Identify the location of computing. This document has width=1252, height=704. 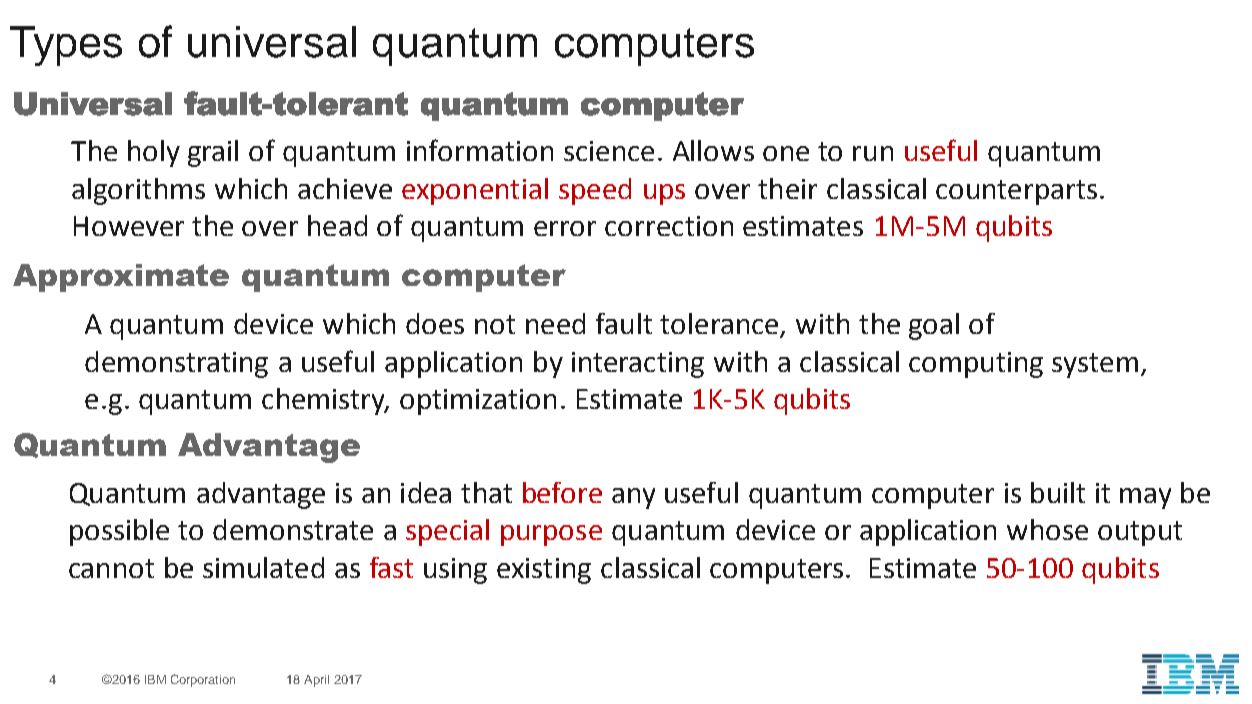
(976, 365).
